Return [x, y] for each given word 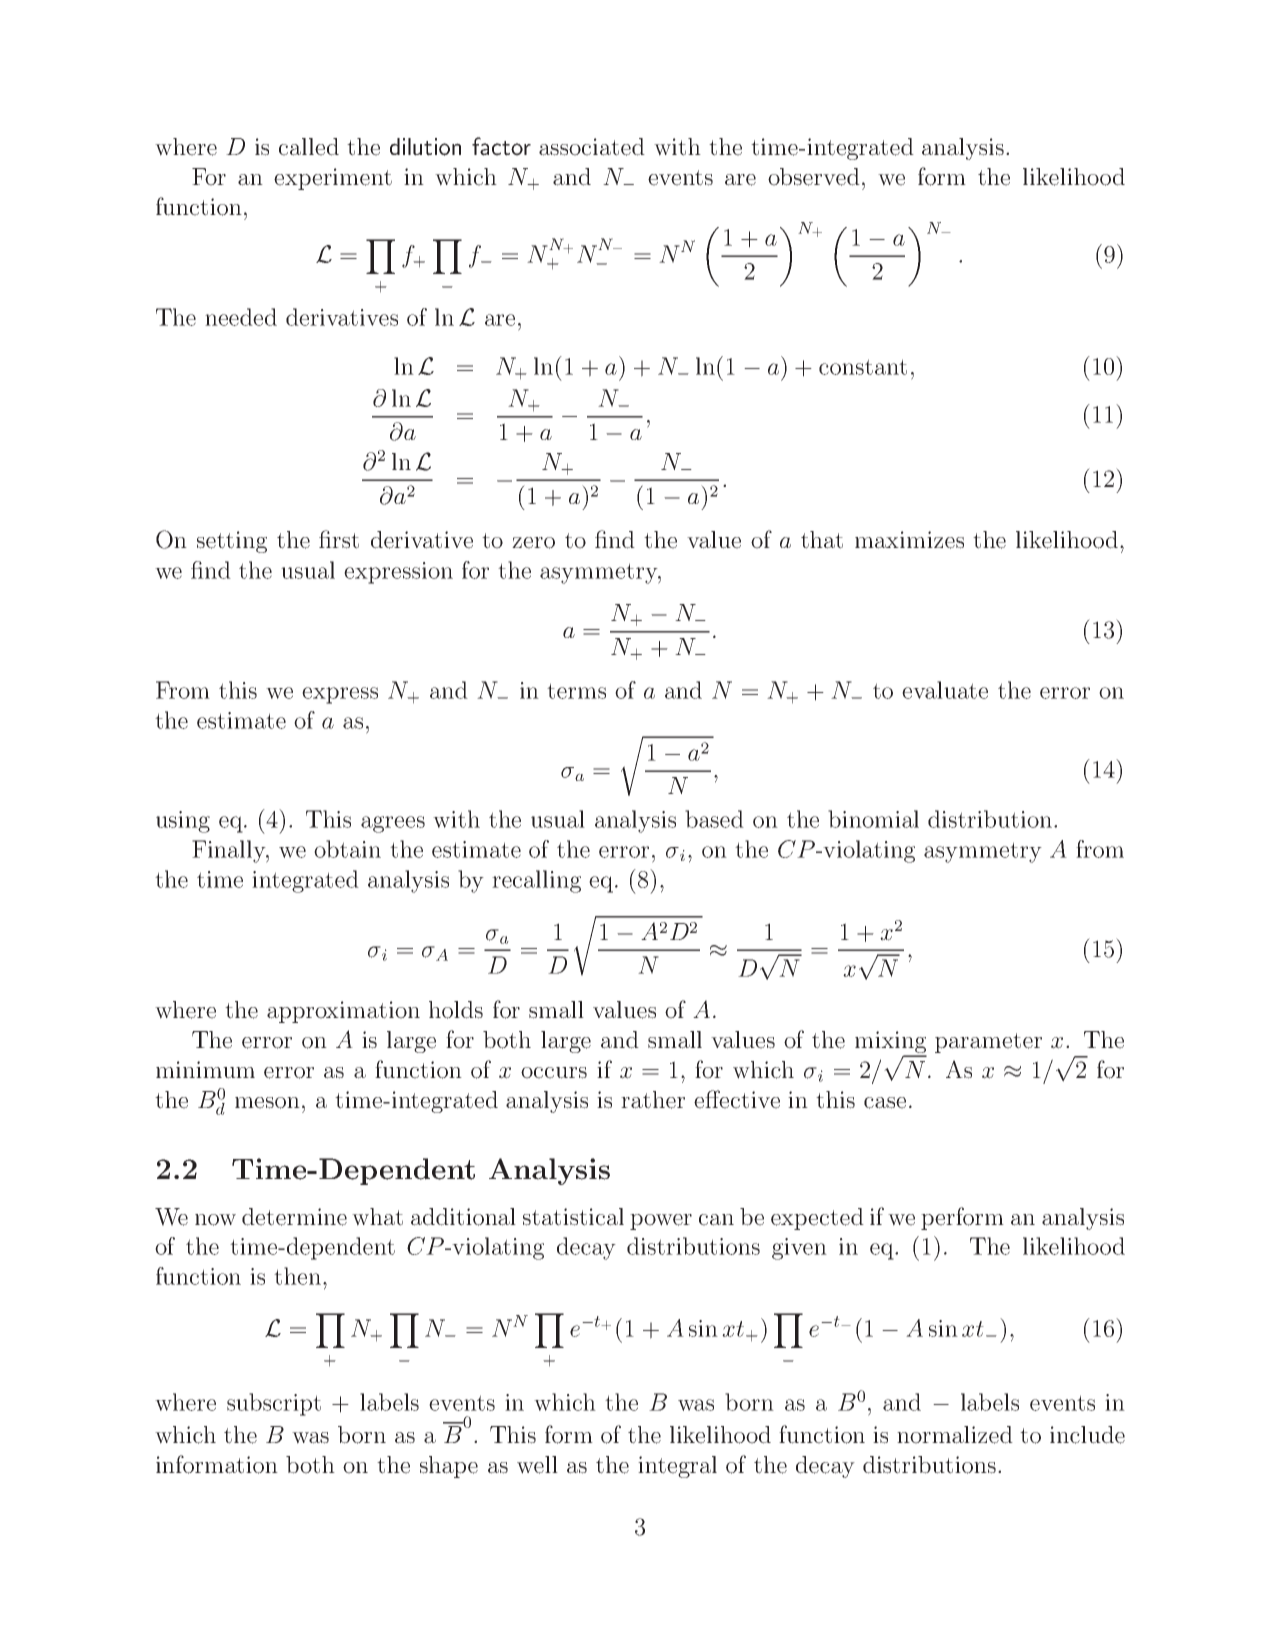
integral [677, 1467]
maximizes [909, 540]
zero [533, 543]
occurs [554, 1073]
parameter [988, 1043]
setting [232, 542]
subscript [274, 1404]
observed [814, 177]
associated [592, 147]
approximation [343, 1012]
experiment [333, 179]
